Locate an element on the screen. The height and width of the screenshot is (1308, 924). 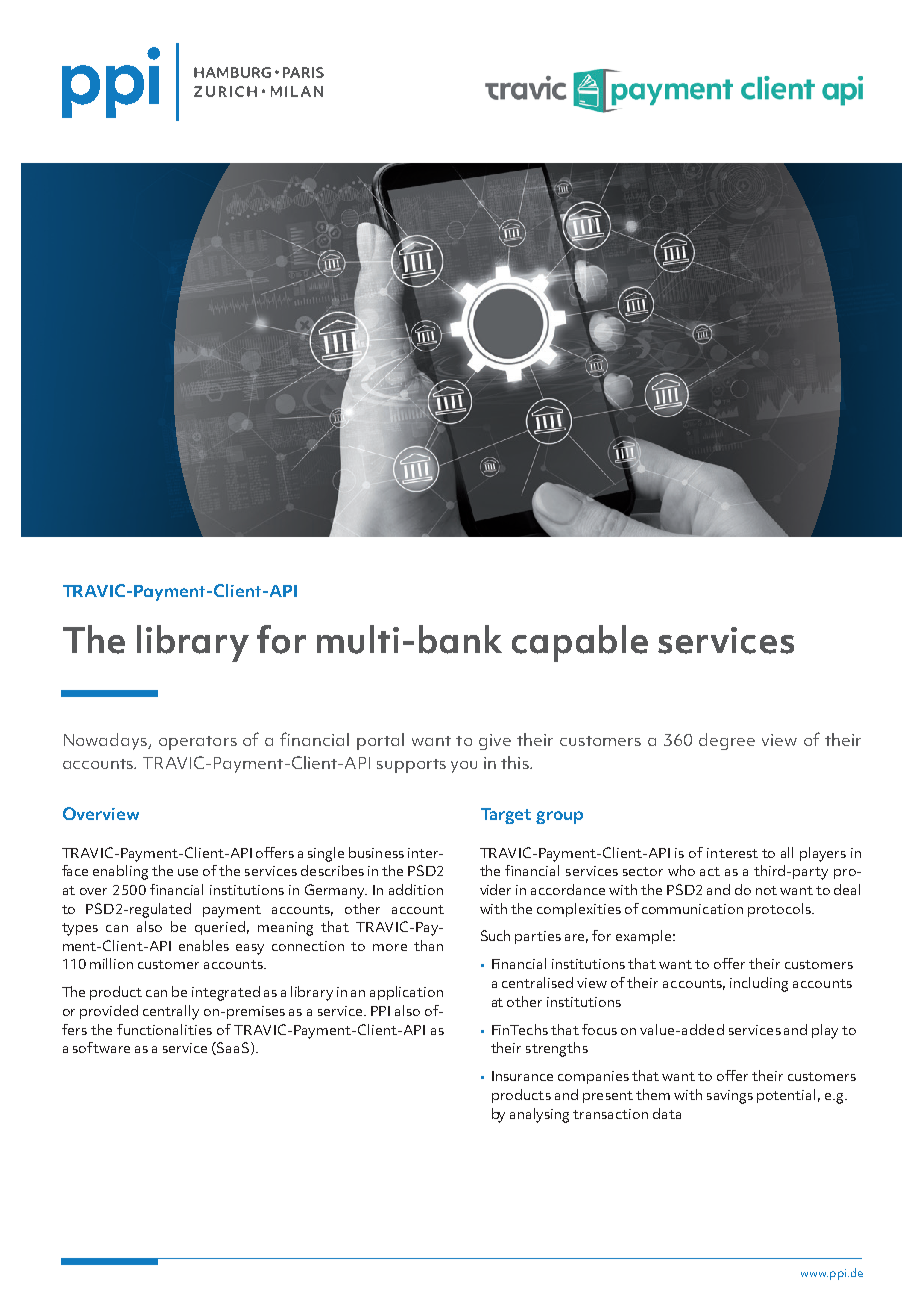
not is located at coordinates (766, 890).
